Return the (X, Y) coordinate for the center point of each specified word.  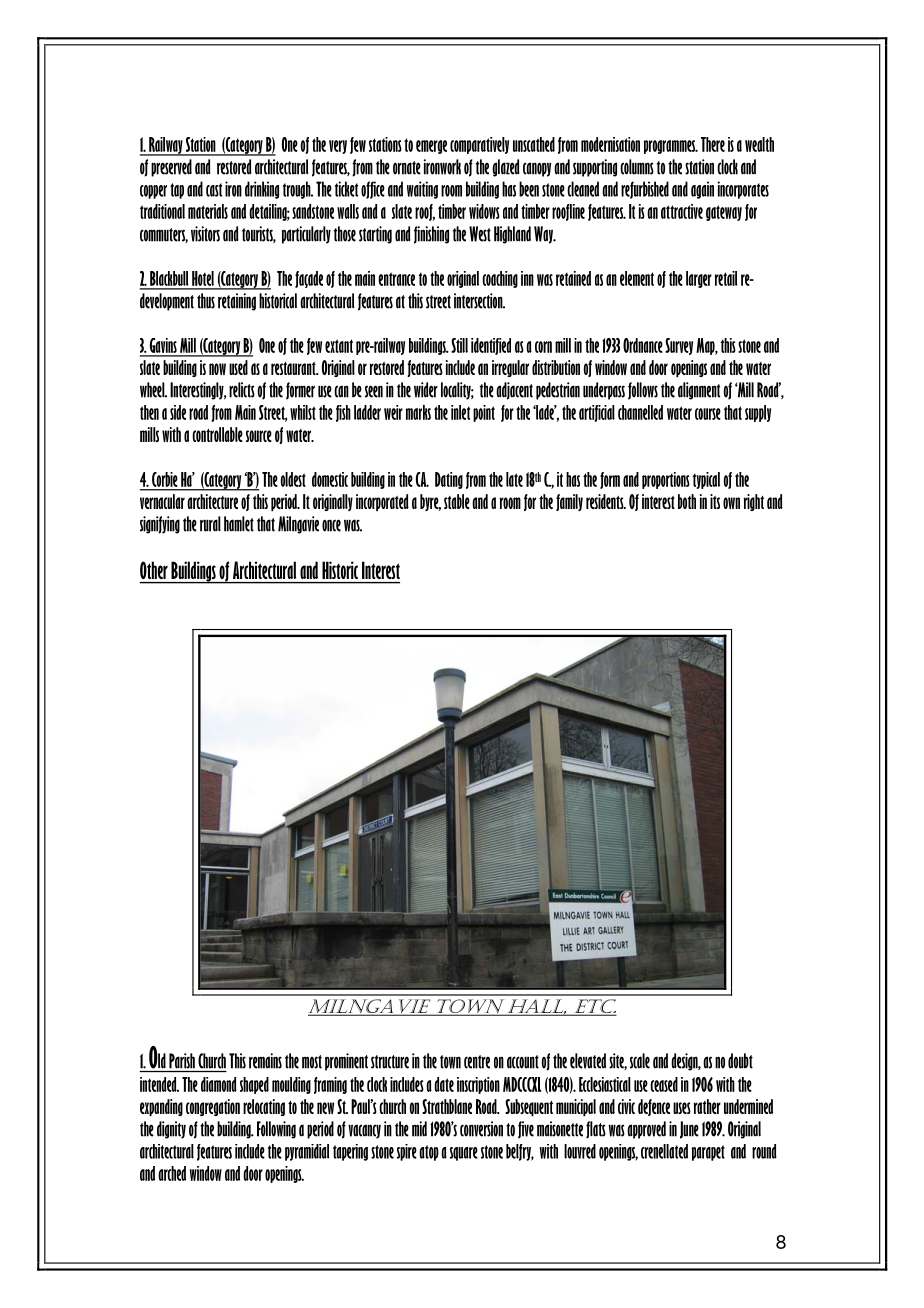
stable (457, 501)
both (687, 501)
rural (210, 524)
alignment (699, 391)
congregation (213, 1107)
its (715, 501)
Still (459, 345)
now (217, 369)
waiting (422, 190)
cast (214, 190)
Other (154, 570)
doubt (740, 1061)
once (331, 525)
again (702, 190)
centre (477, 1062)
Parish (182, 1061)
